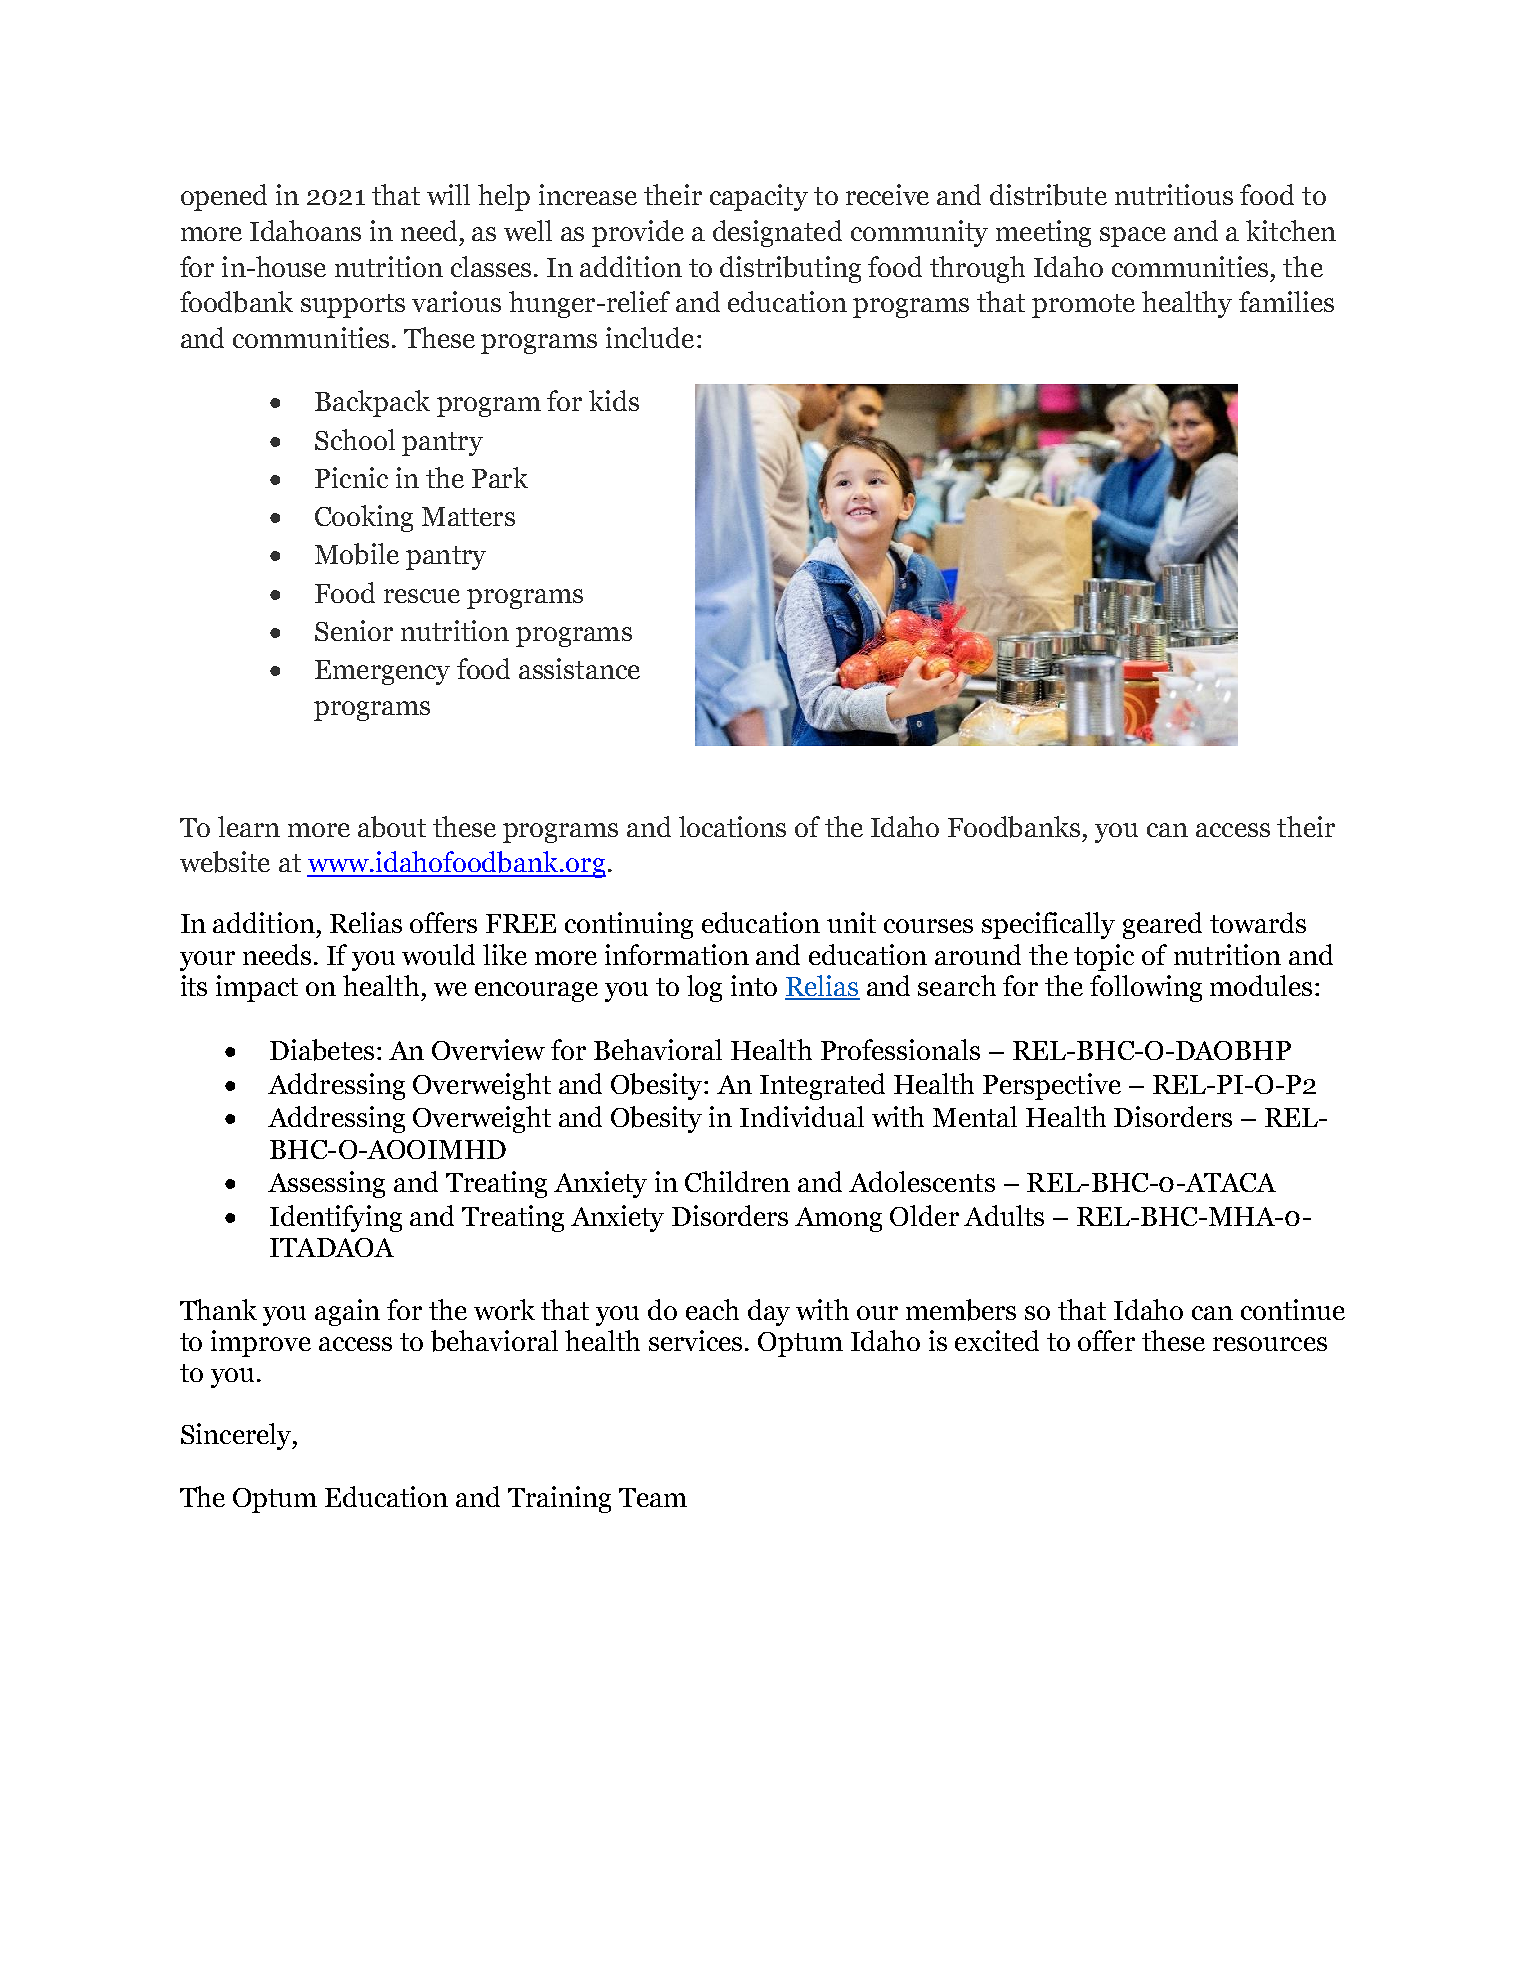 The height and width of the image is (1975, 1526). What do you see at coordinates (732, 826) in the image?
I see `locations` at bounding box center [732, 826].
